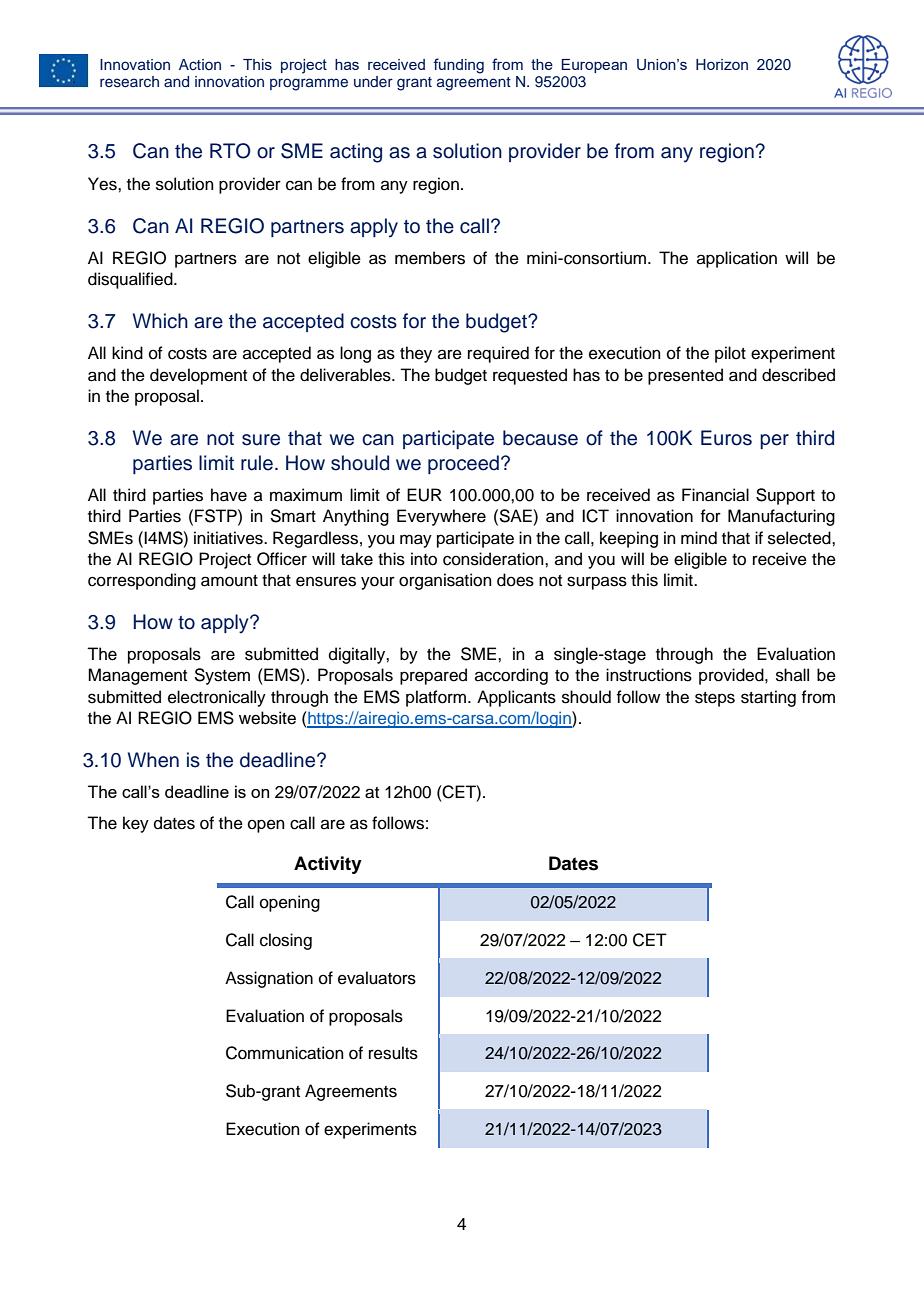 Image resolution: width=924 pixels, height=1308 pixels. Describe the element at coordinates (594, 66) in the image. I see `European` at that location.
